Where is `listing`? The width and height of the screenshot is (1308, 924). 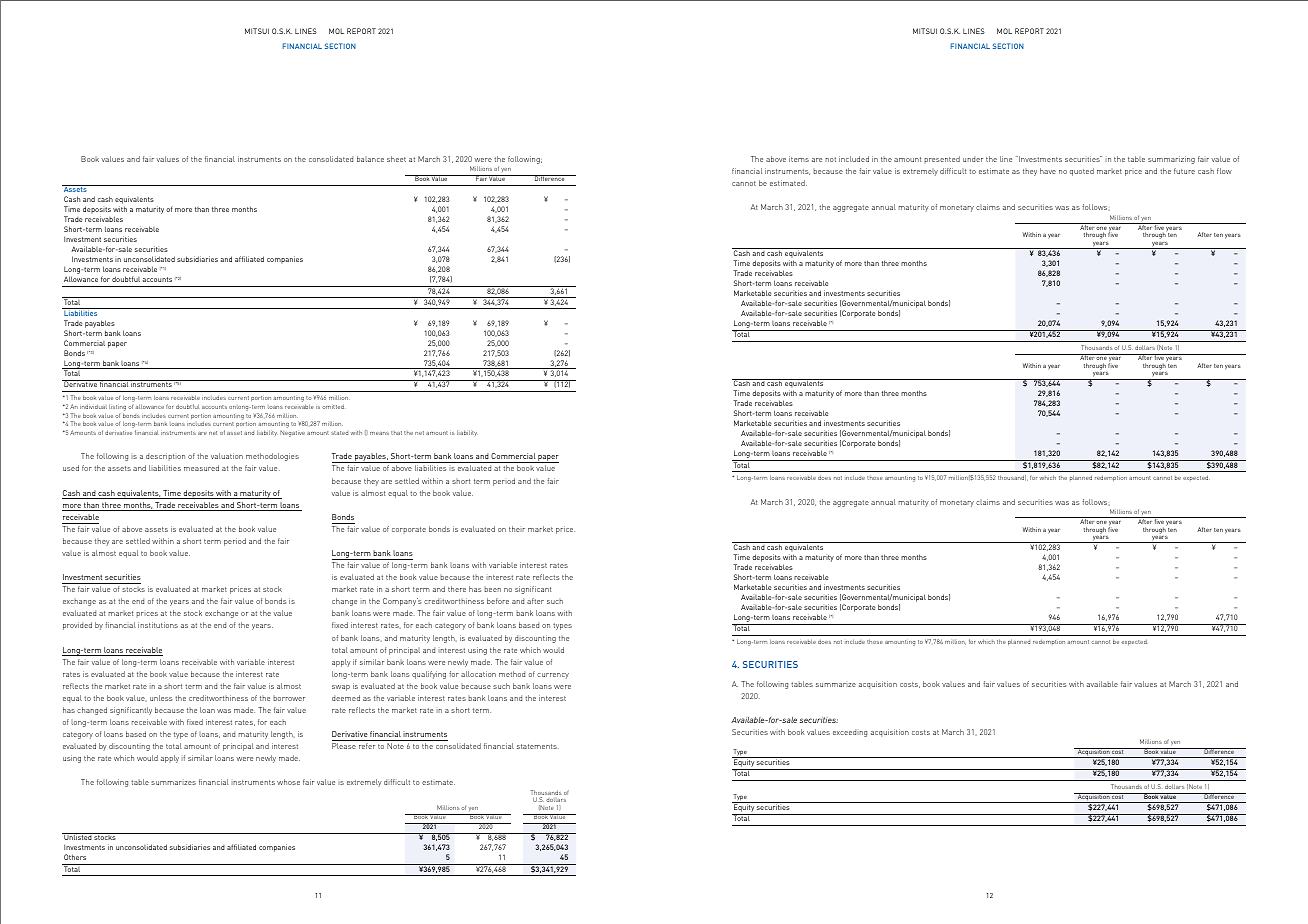 listing is located at coordinates (117, 407).
